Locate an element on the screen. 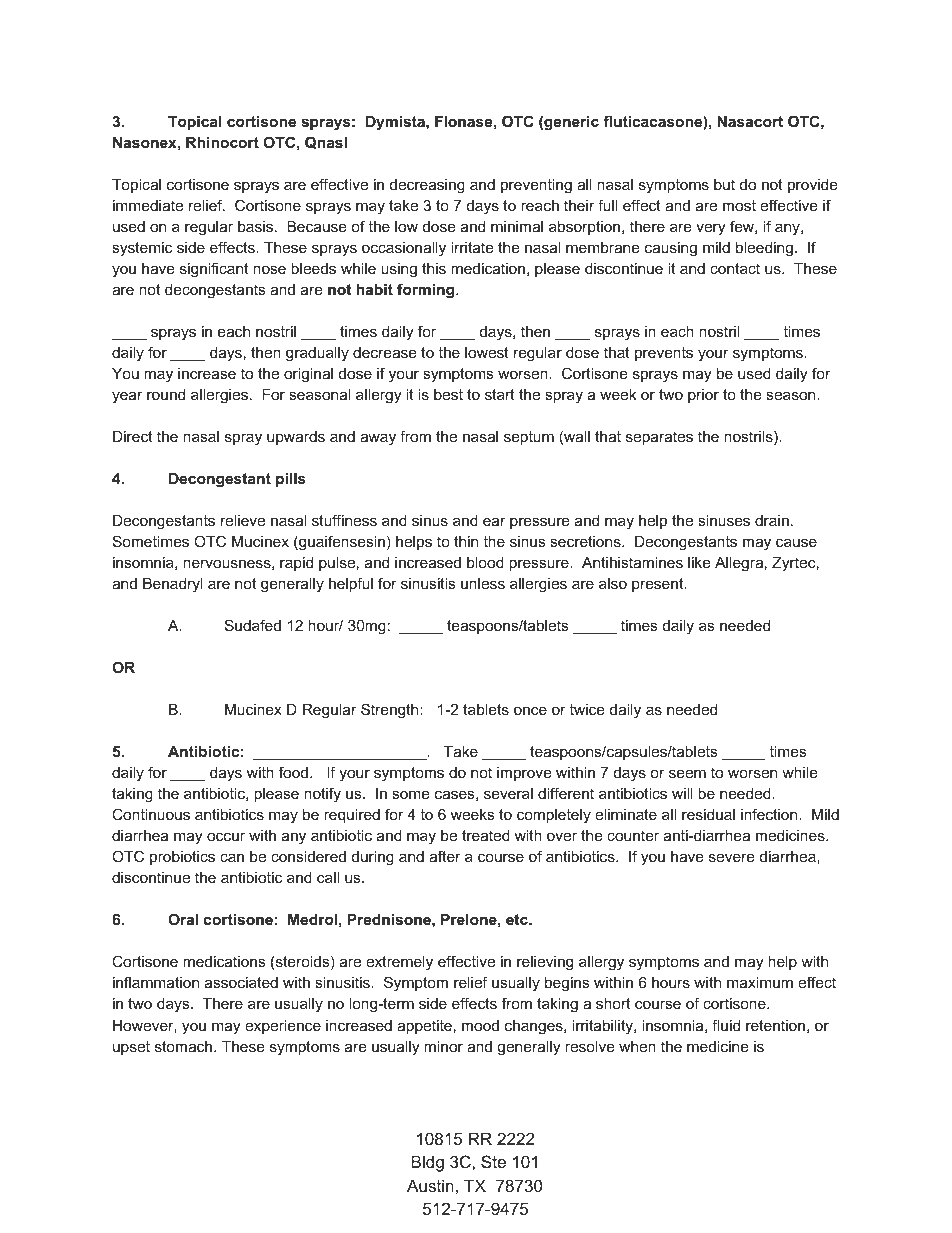 The height and width of the screenshot is (1233, 952). stomach is located at coordinates (185, 1046).
